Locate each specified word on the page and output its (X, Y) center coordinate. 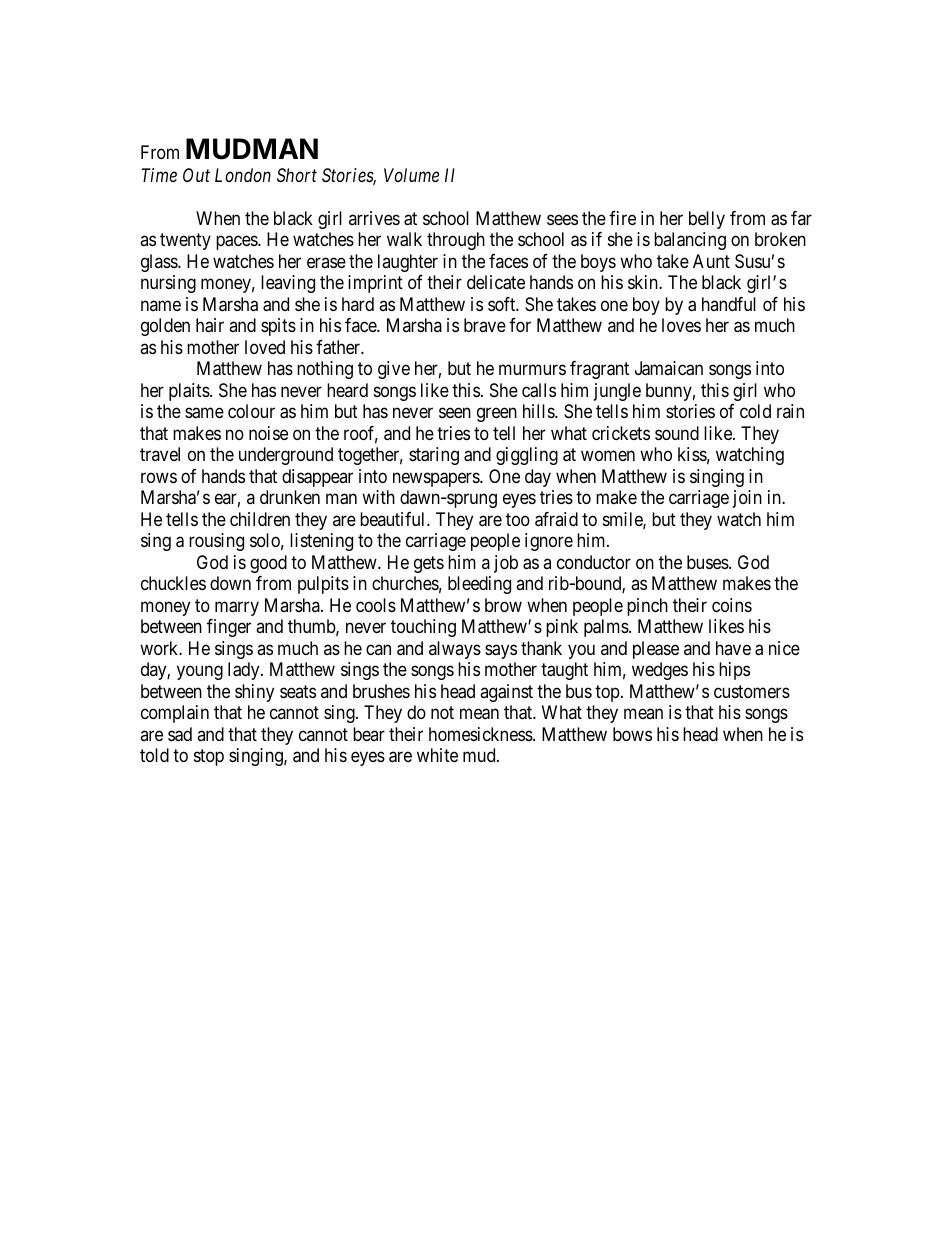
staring (434, 456)
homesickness (481, 734)
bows (632, 734)
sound (677, 433)
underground (286, 456)
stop (209, 757)
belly (707, 220)
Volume (411, 175)
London (243, 175)
